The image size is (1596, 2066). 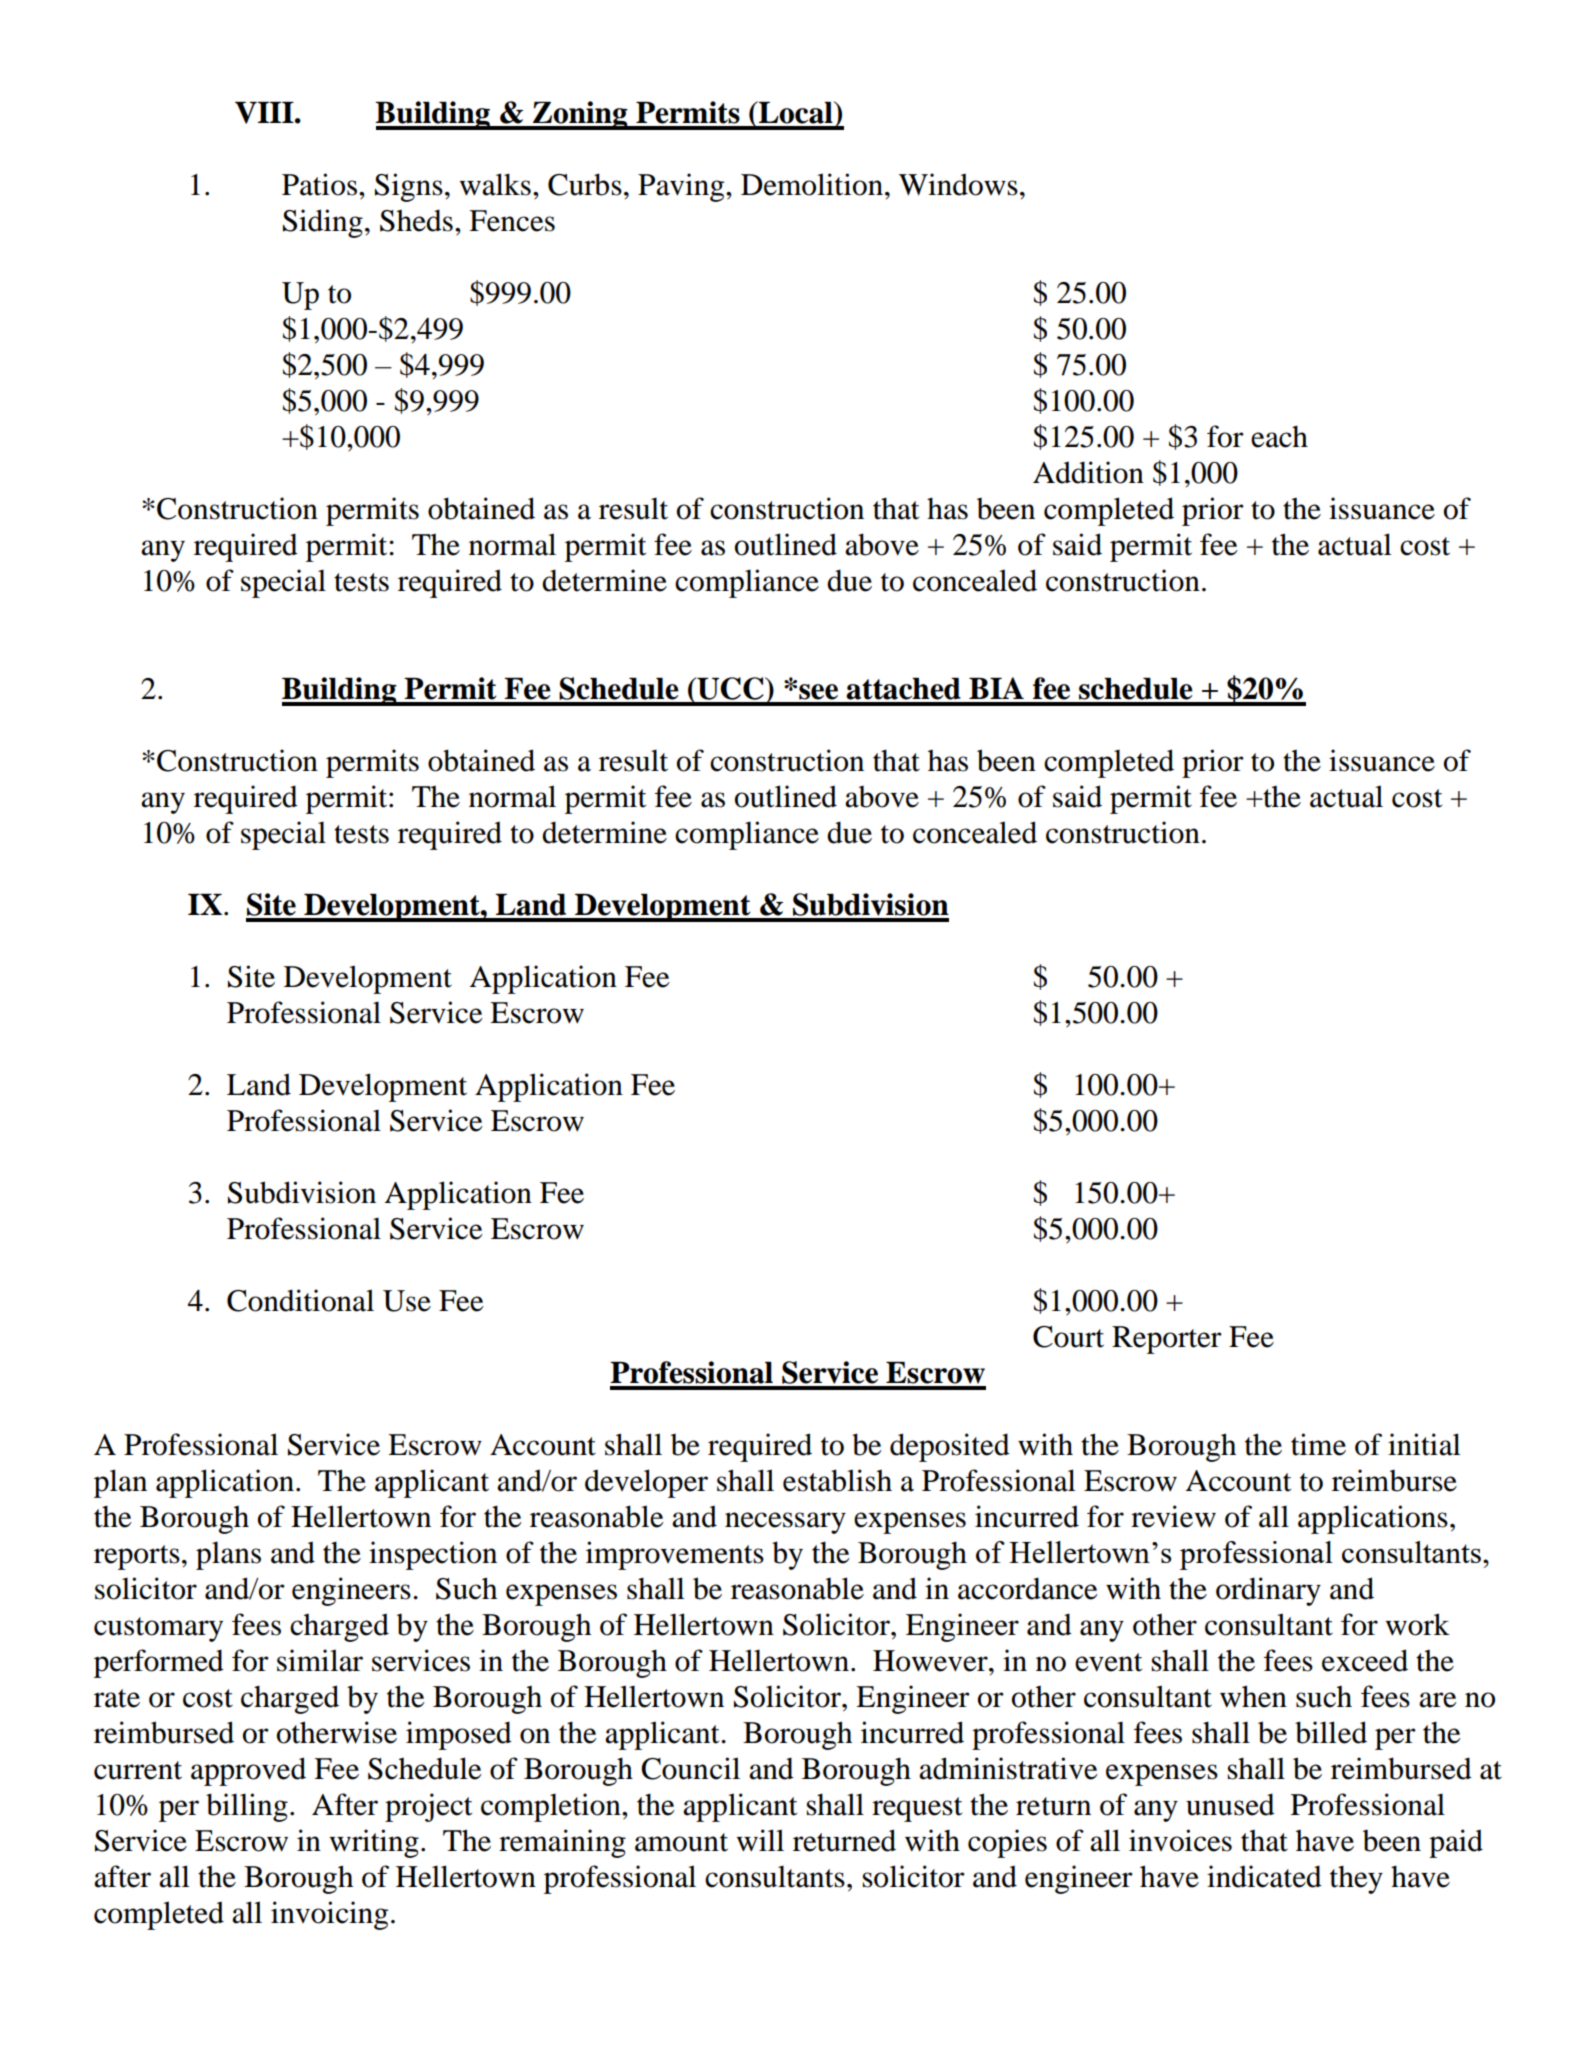 I want to click on will, so click(x=760, y=1840).
